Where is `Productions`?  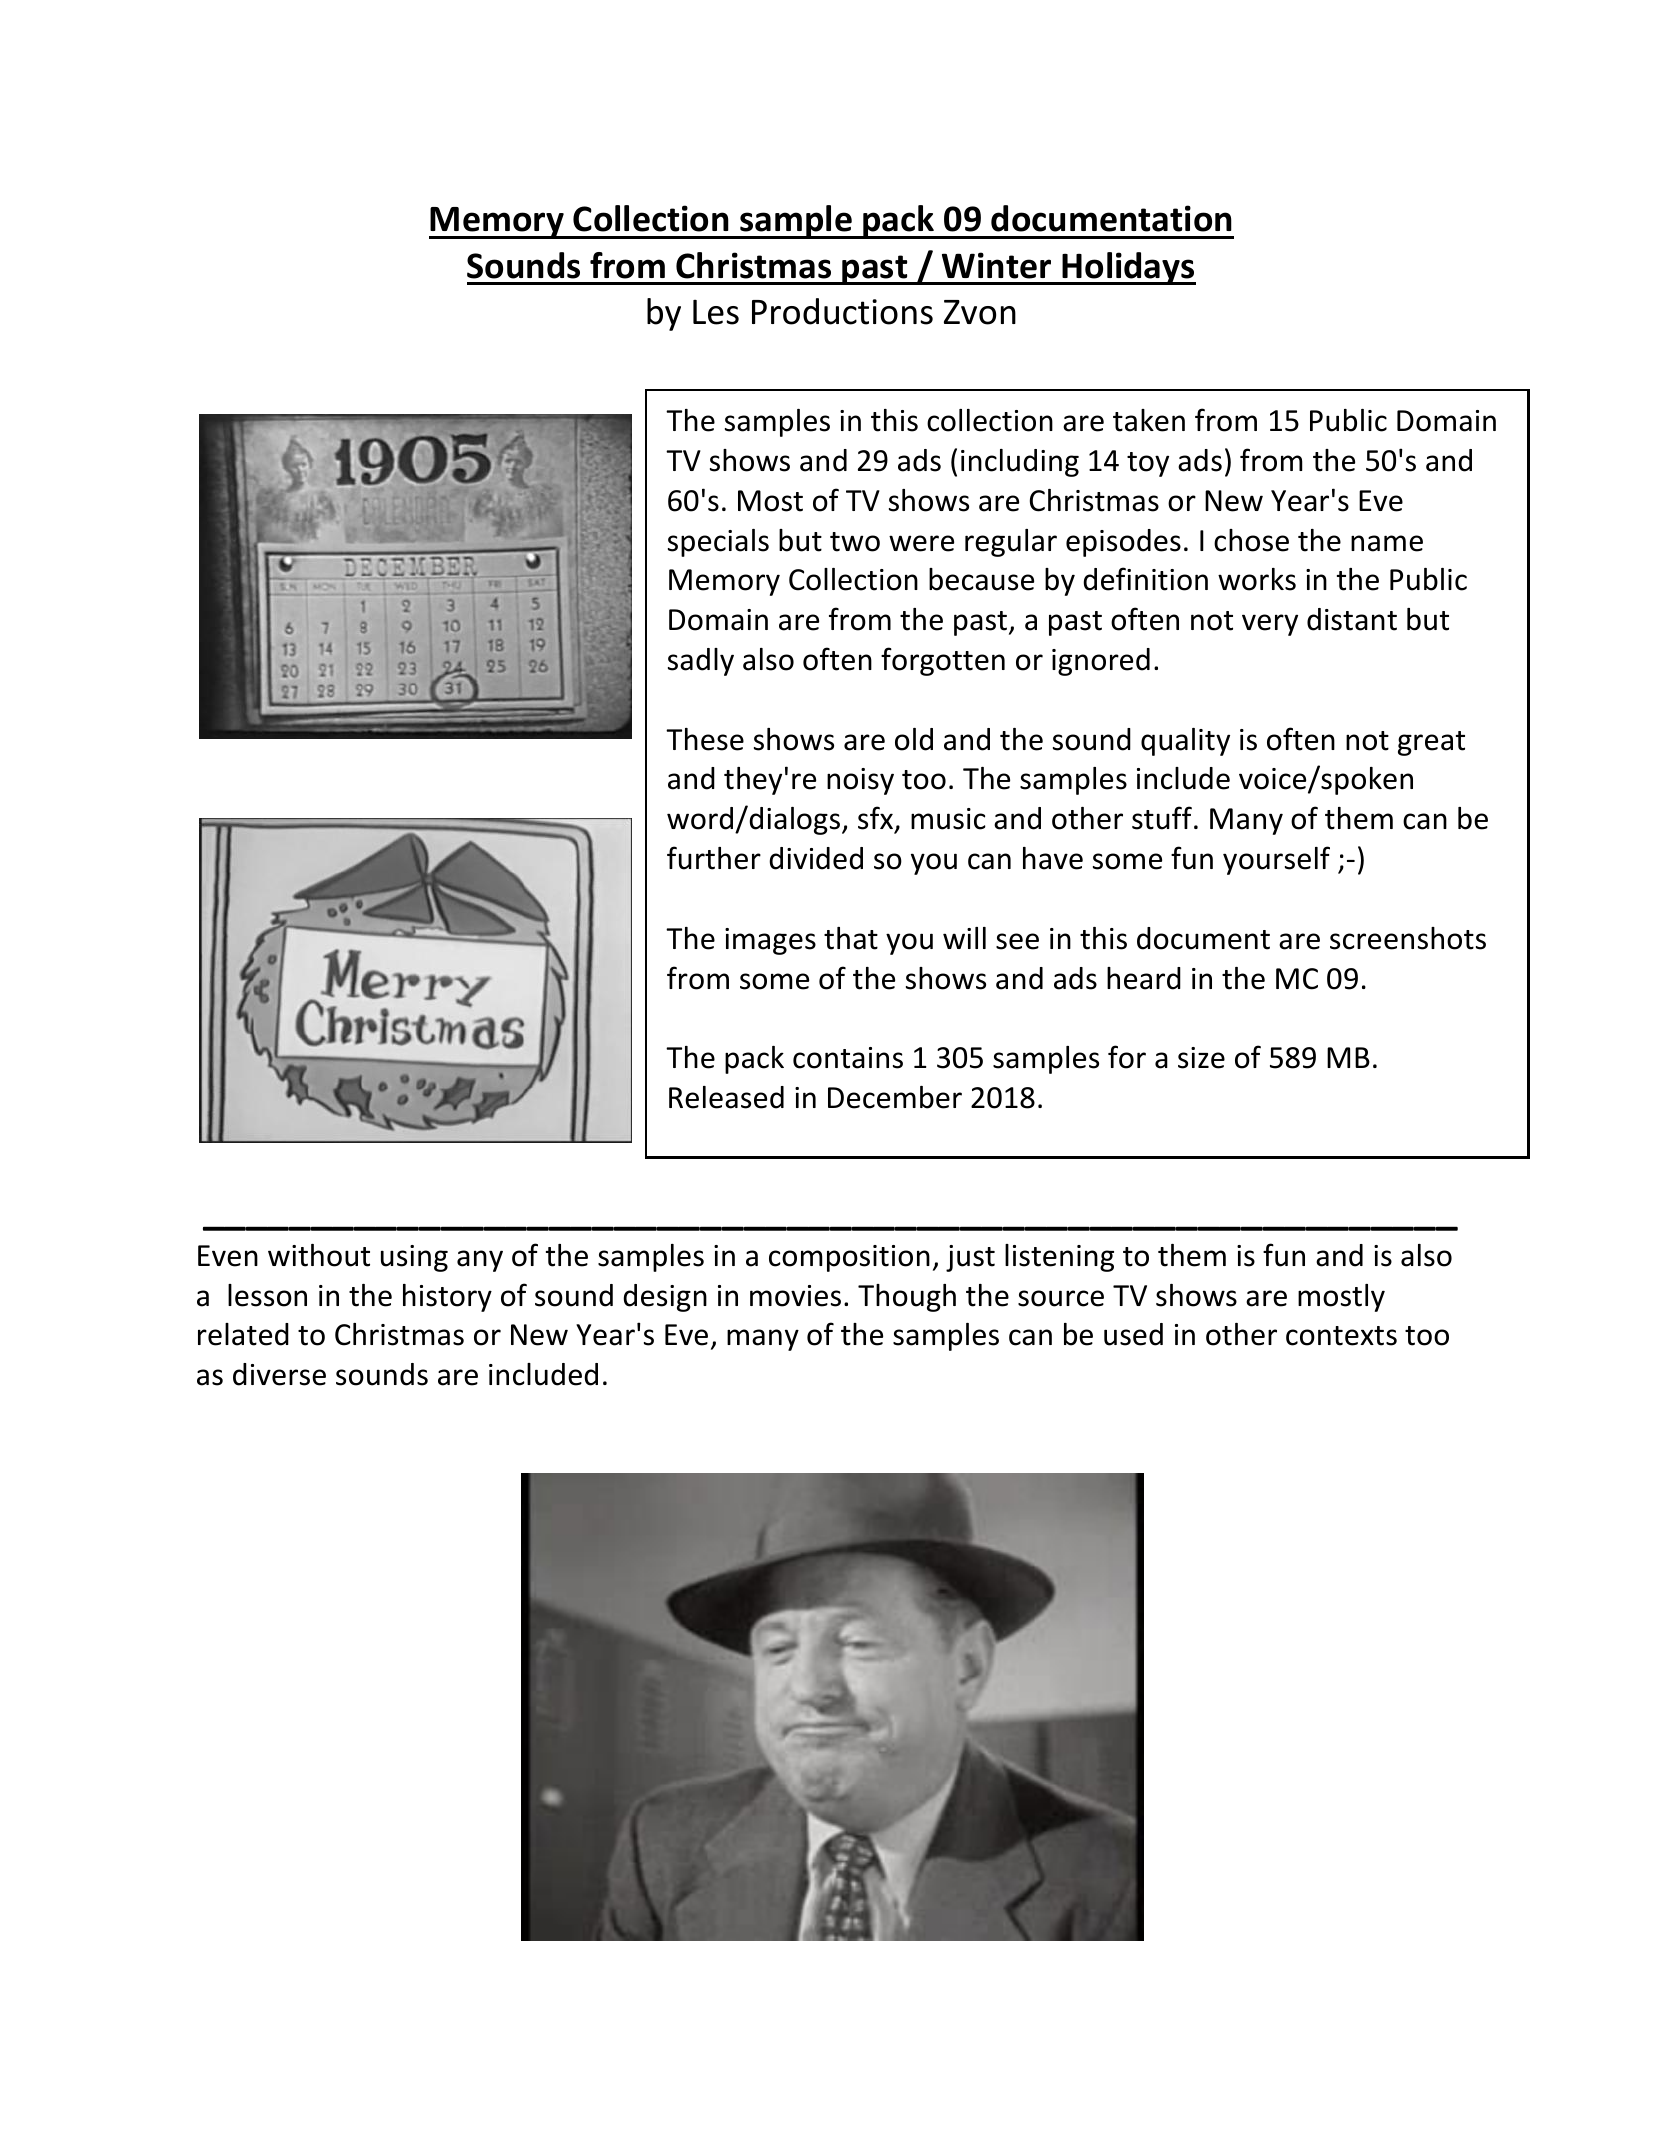 Productions is located at coordinates (842, 311).
